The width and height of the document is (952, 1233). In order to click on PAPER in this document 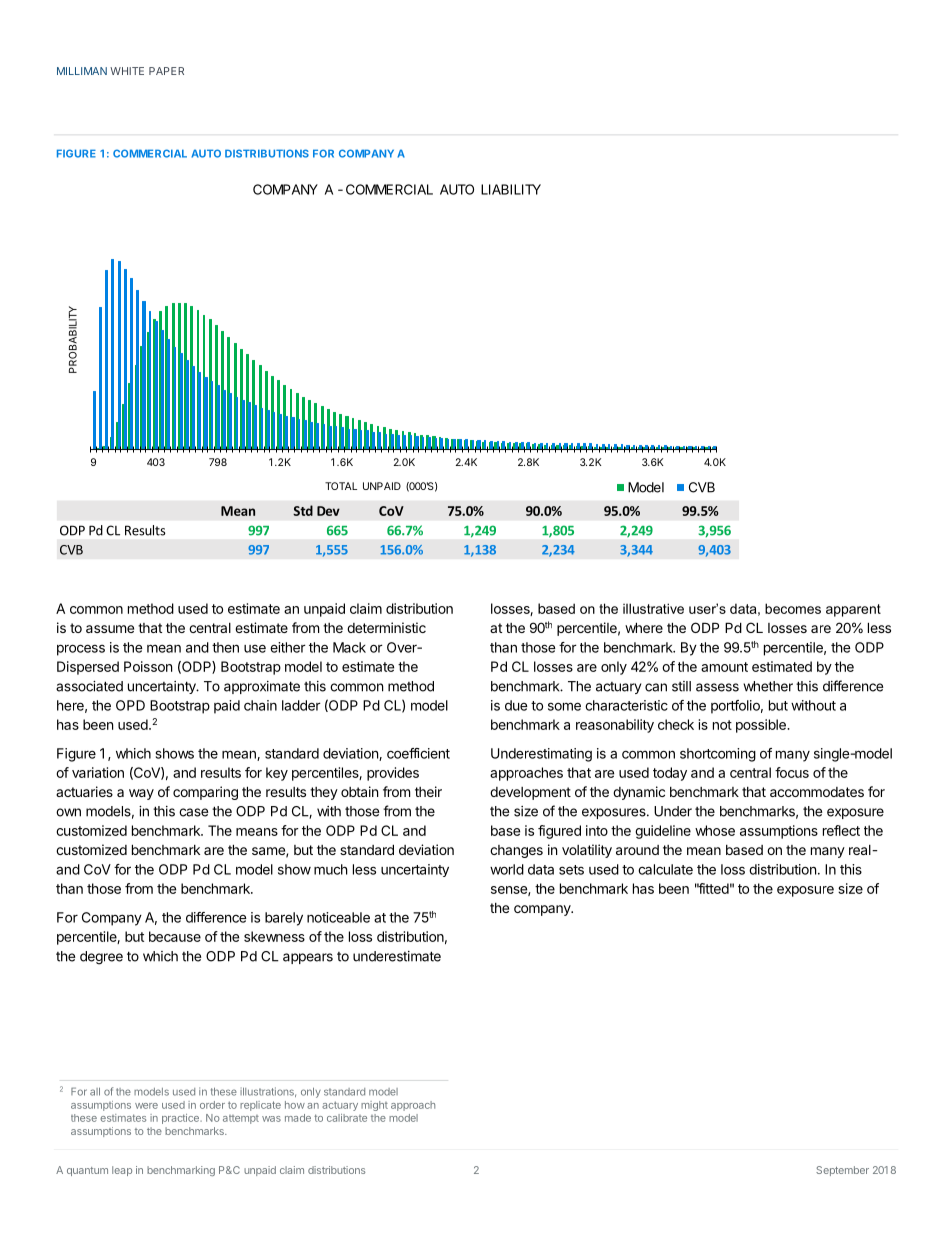, I will do `click(166, 71)`.
